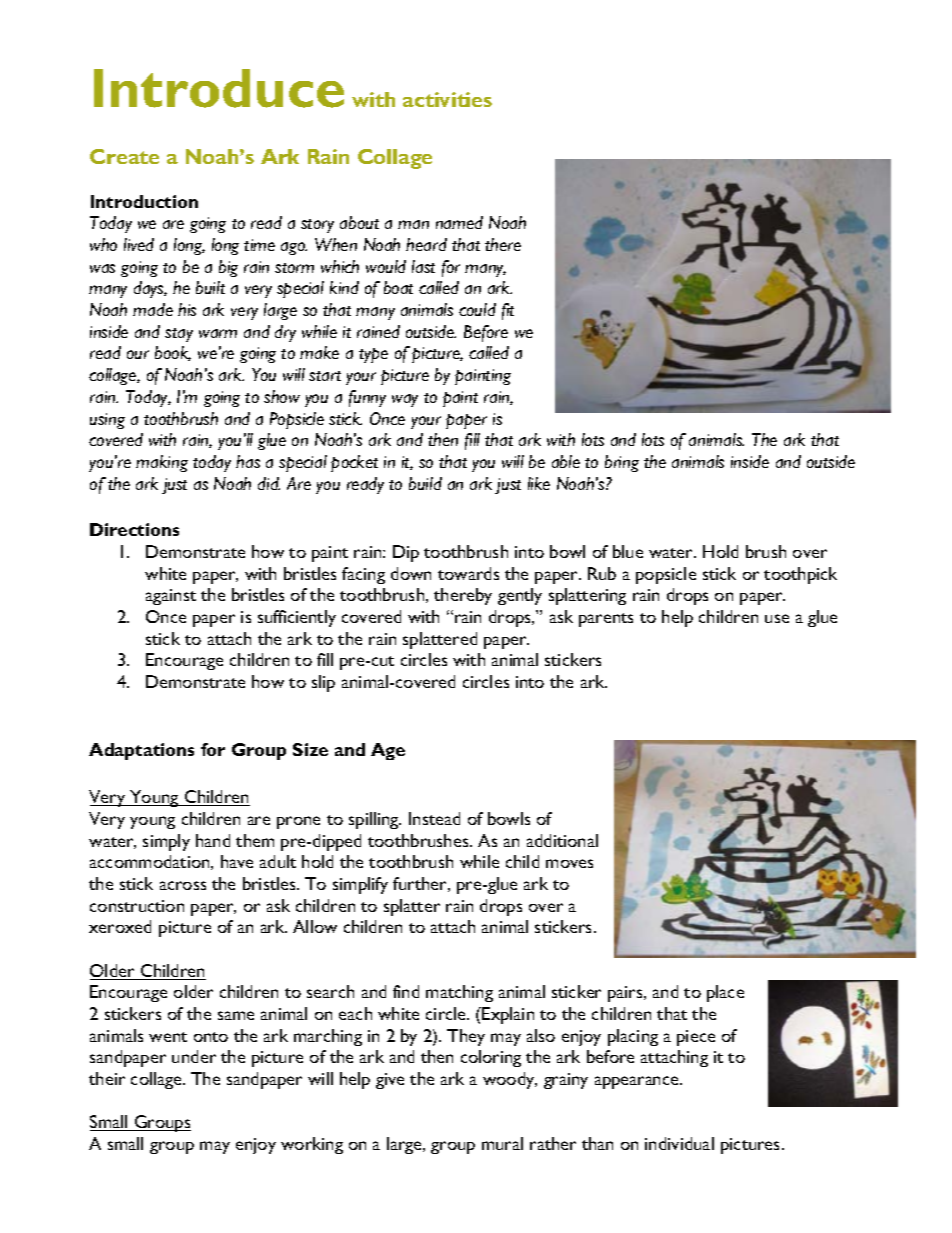 This screenshot has height=1233, width=952. I want to click on named, so click(459, 222).
